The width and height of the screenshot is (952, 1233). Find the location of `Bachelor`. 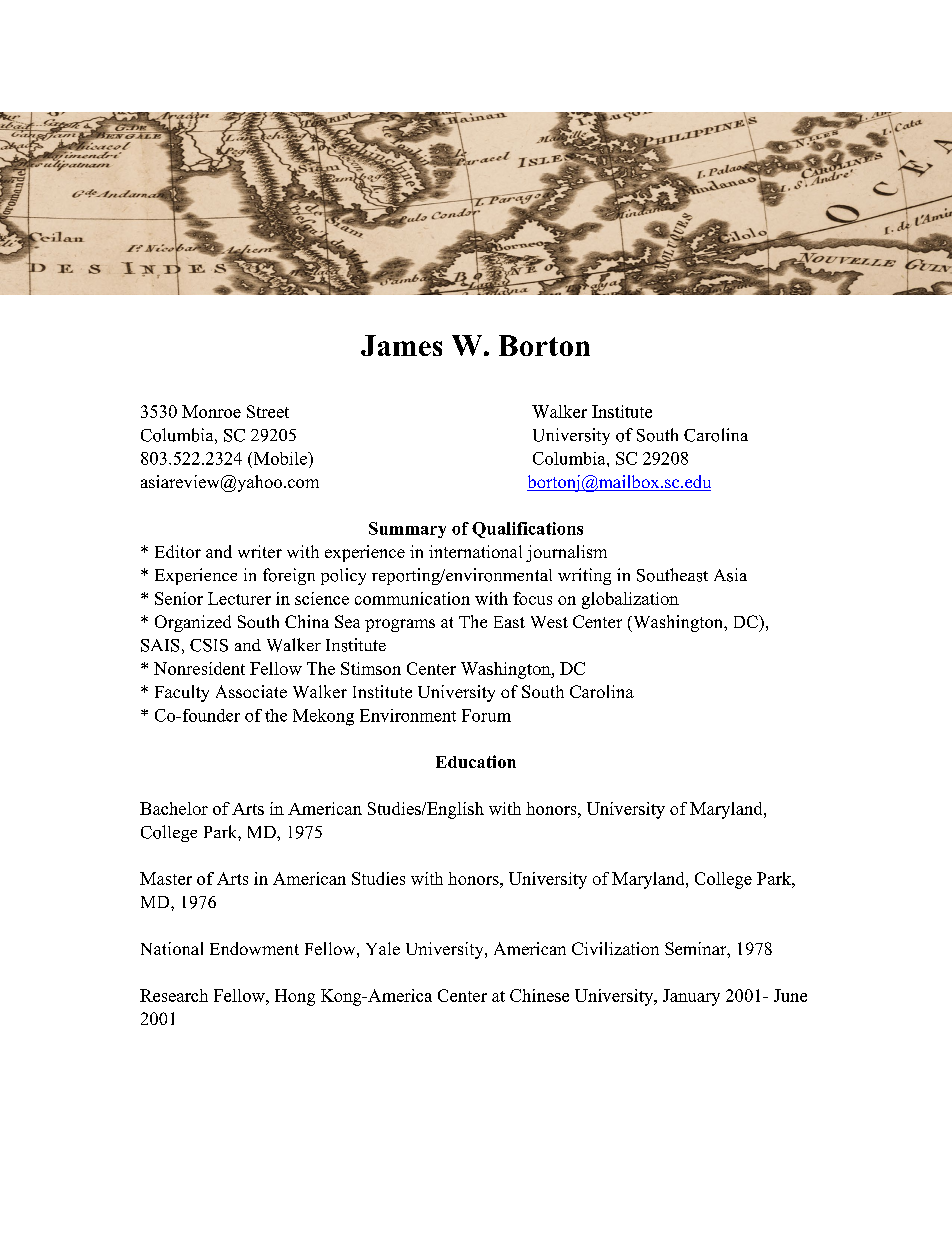

Bachelor is located at coordinates (174, 808).
